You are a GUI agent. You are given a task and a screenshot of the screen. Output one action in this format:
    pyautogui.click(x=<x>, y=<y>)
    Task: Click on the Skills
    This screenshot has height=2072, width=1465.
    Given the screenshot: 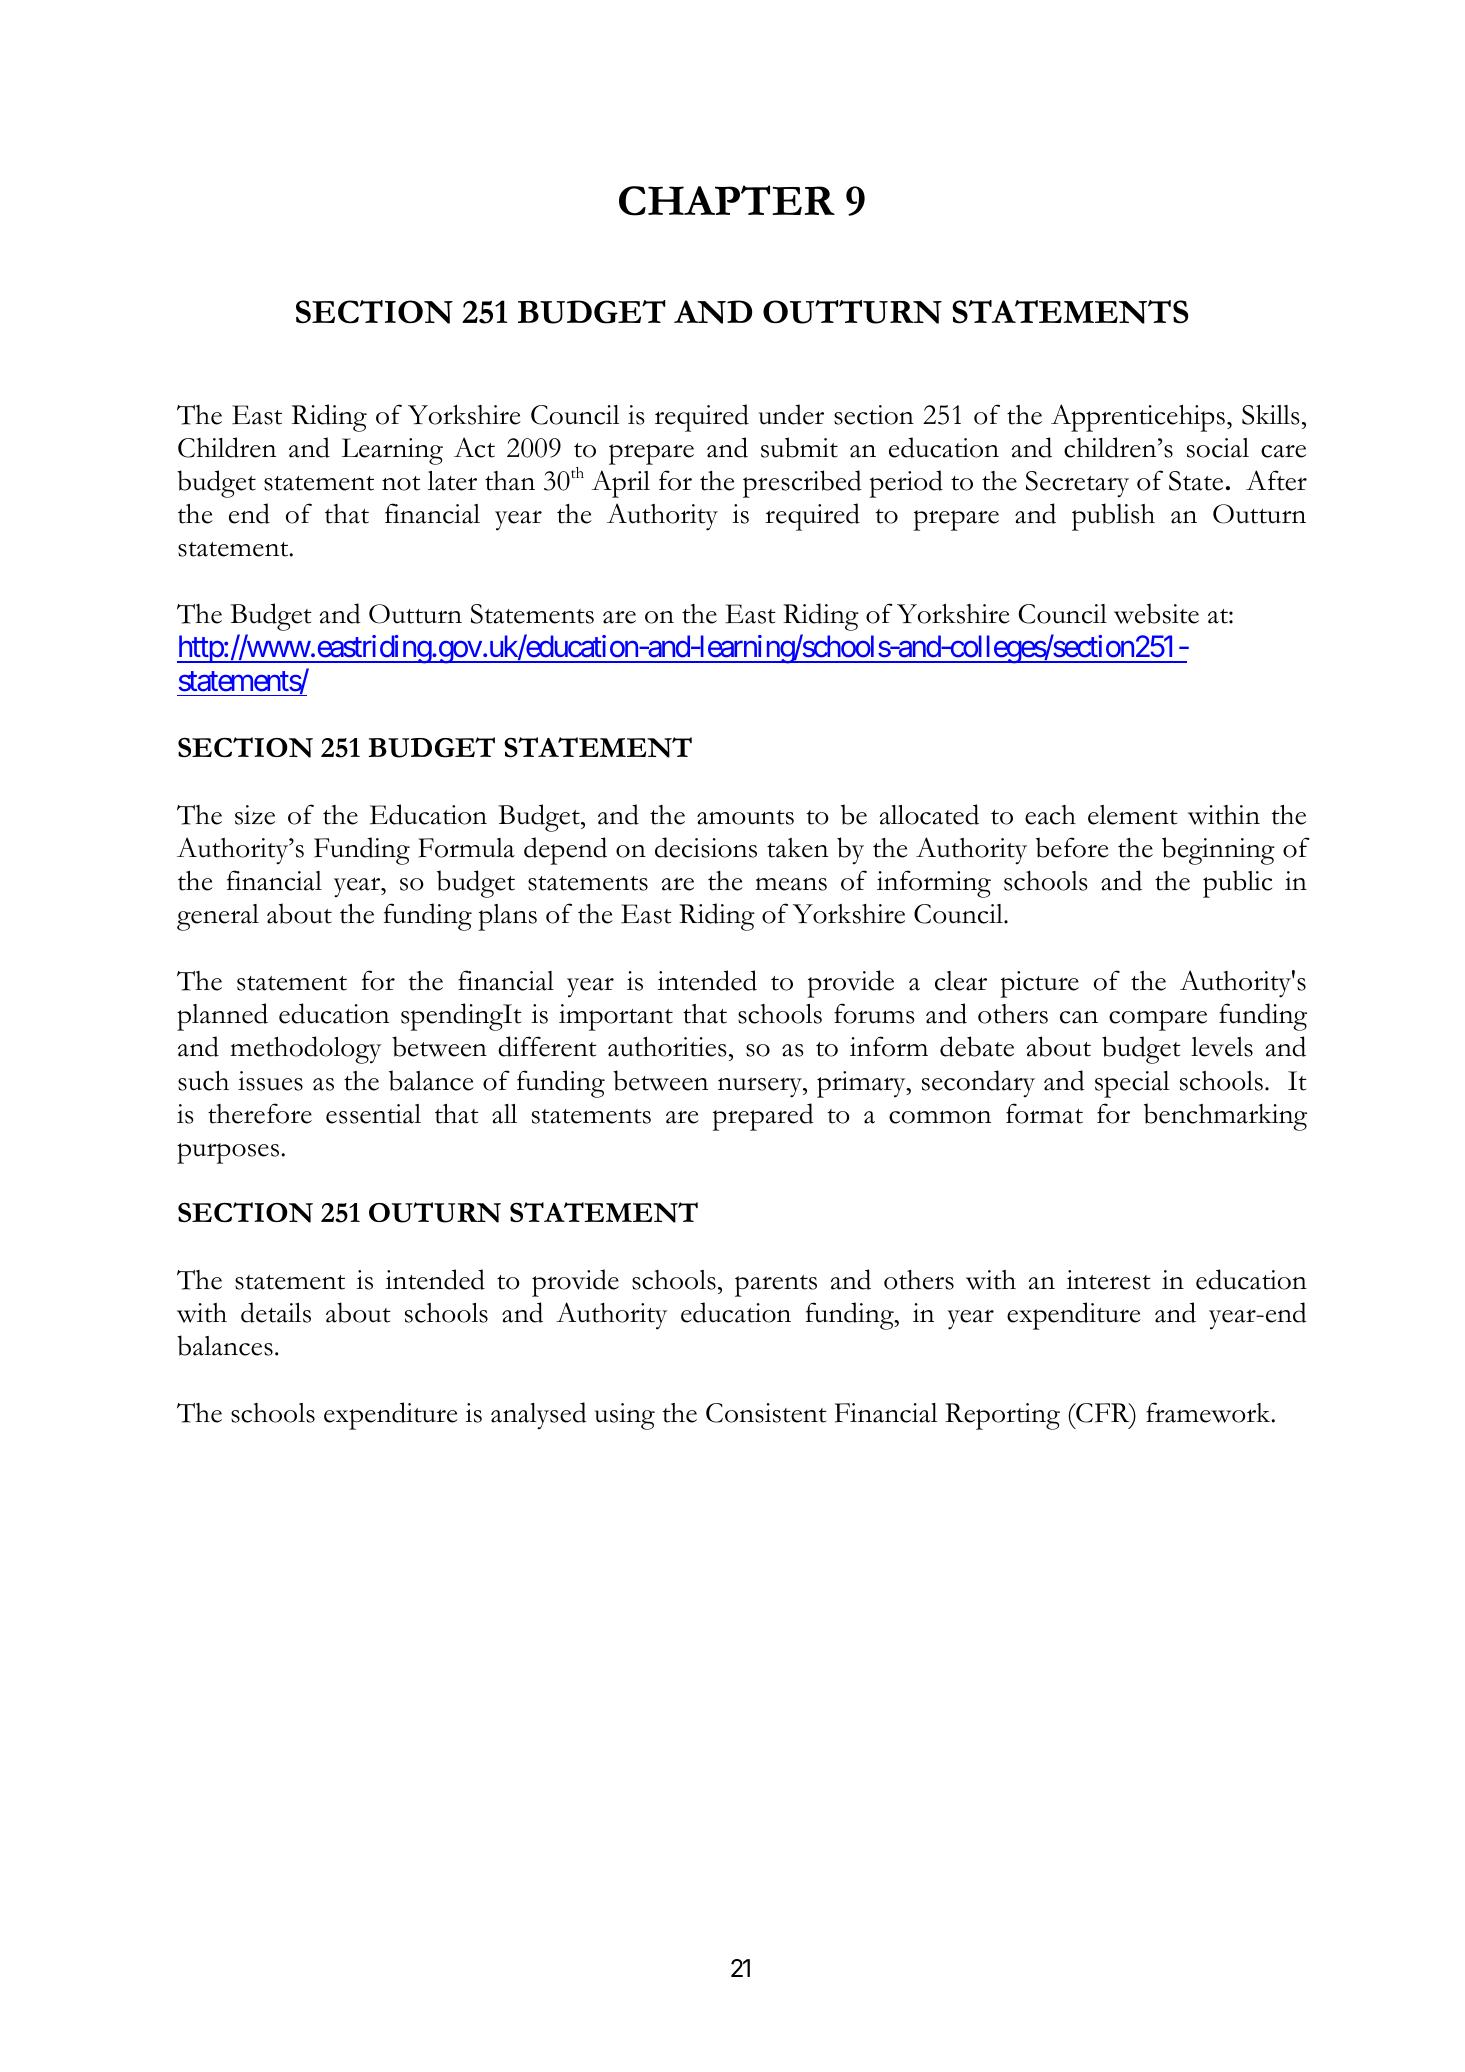 What is the action you would take?
    pyautogui.click(x=1270, y=414)
